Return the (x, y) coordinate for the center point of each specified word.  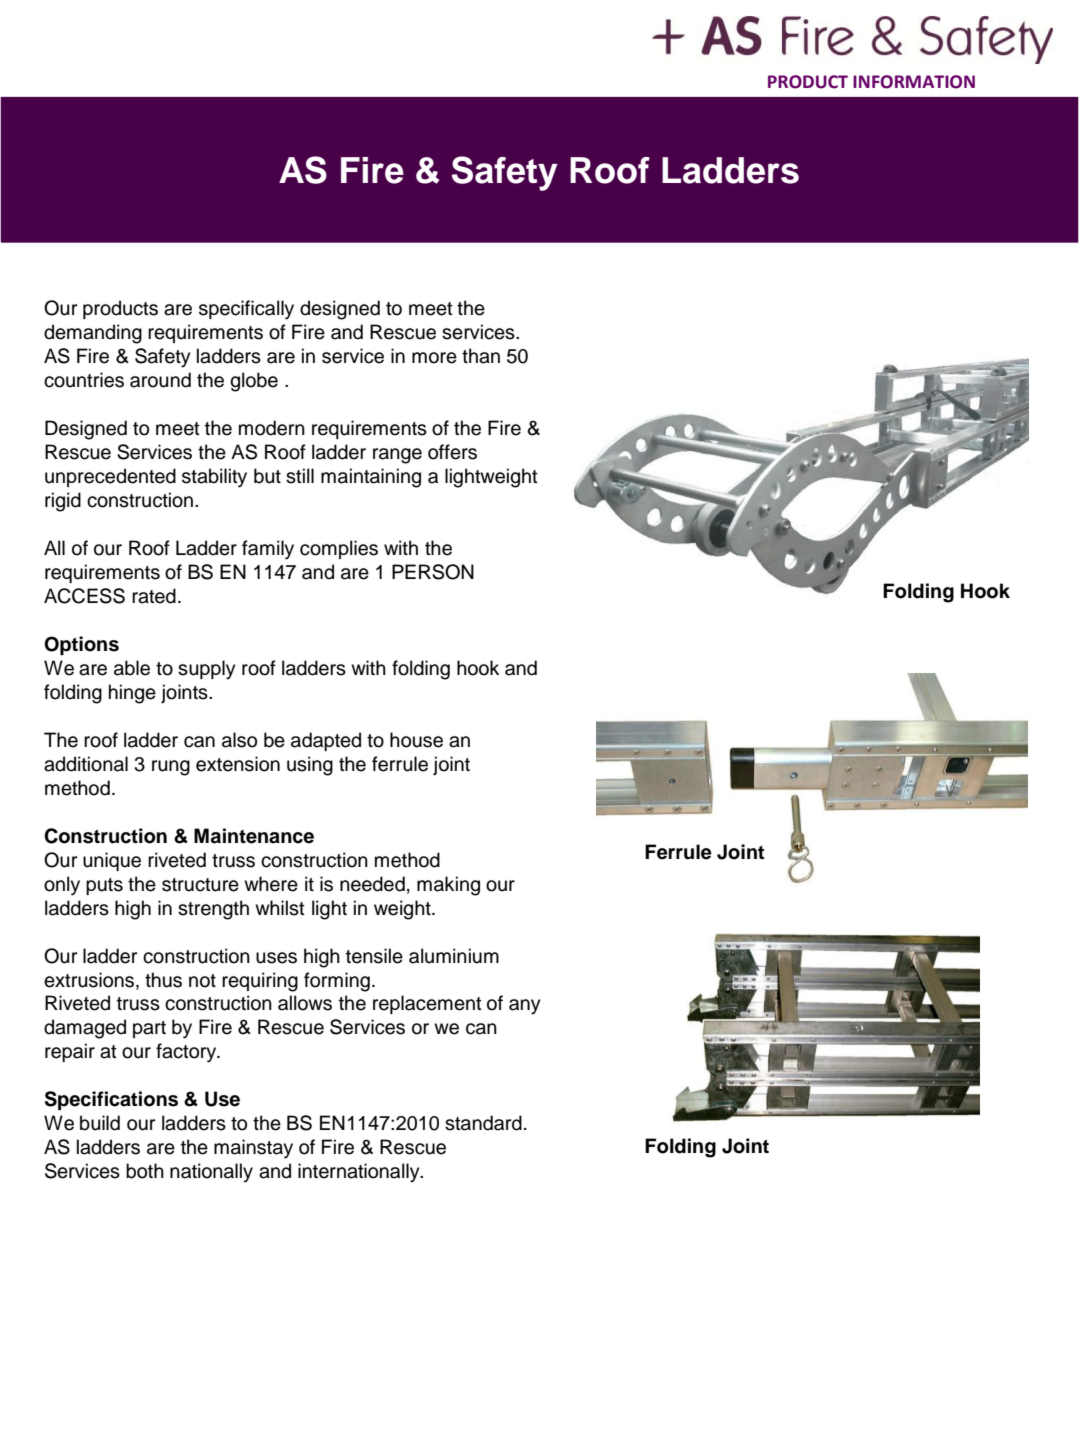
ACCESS (84, 596)
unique (112, 861)
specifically (246, 310)
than (481, 356)
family (268, 550)
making (448, 886)
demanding (93, 334)
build (100, 1123)
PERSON (433, 572)
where (271, 884)
